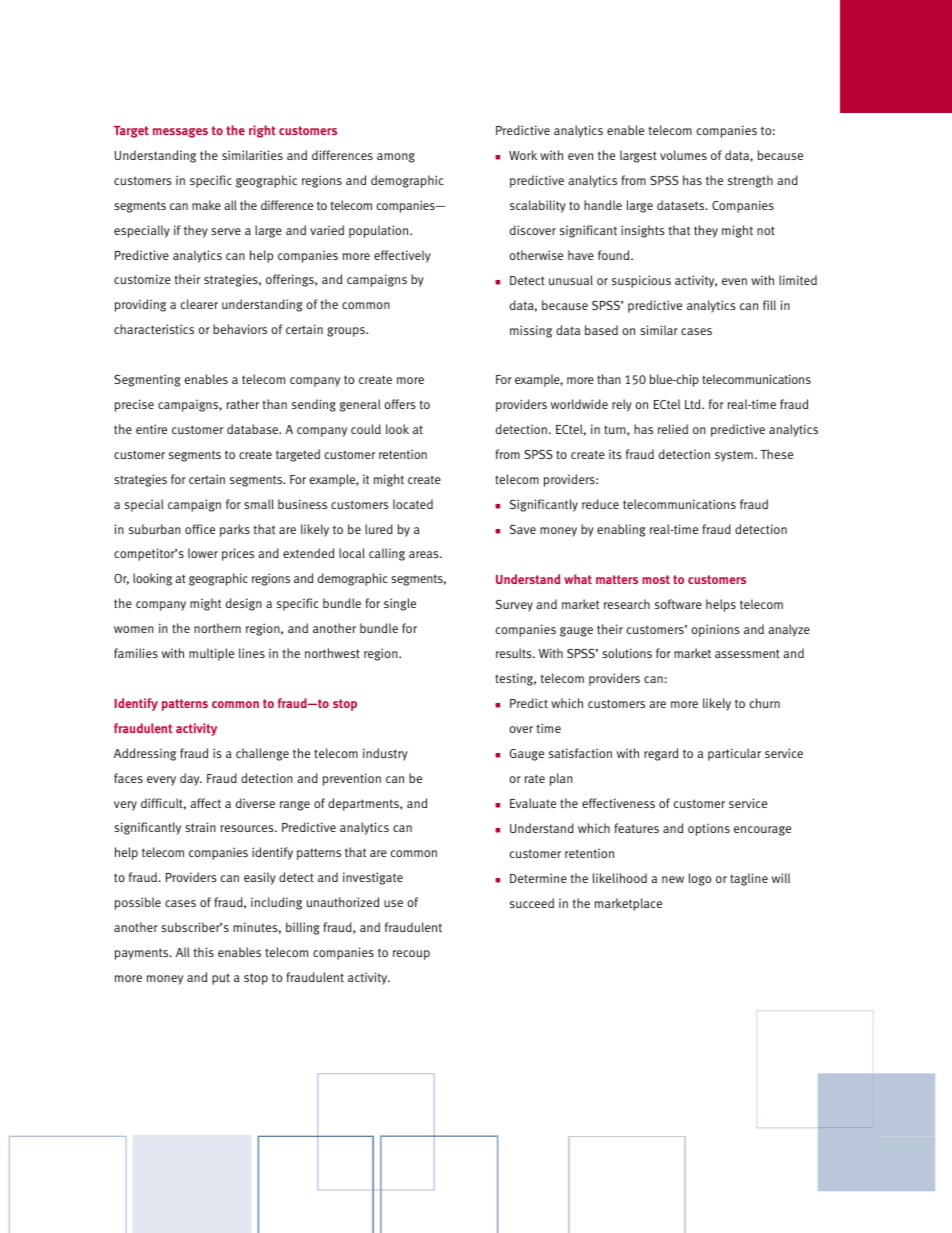 The width and height of the document is (952, 1233). Describe the element at coordinates (203, 553) in the document. I see `lower` at that location.
